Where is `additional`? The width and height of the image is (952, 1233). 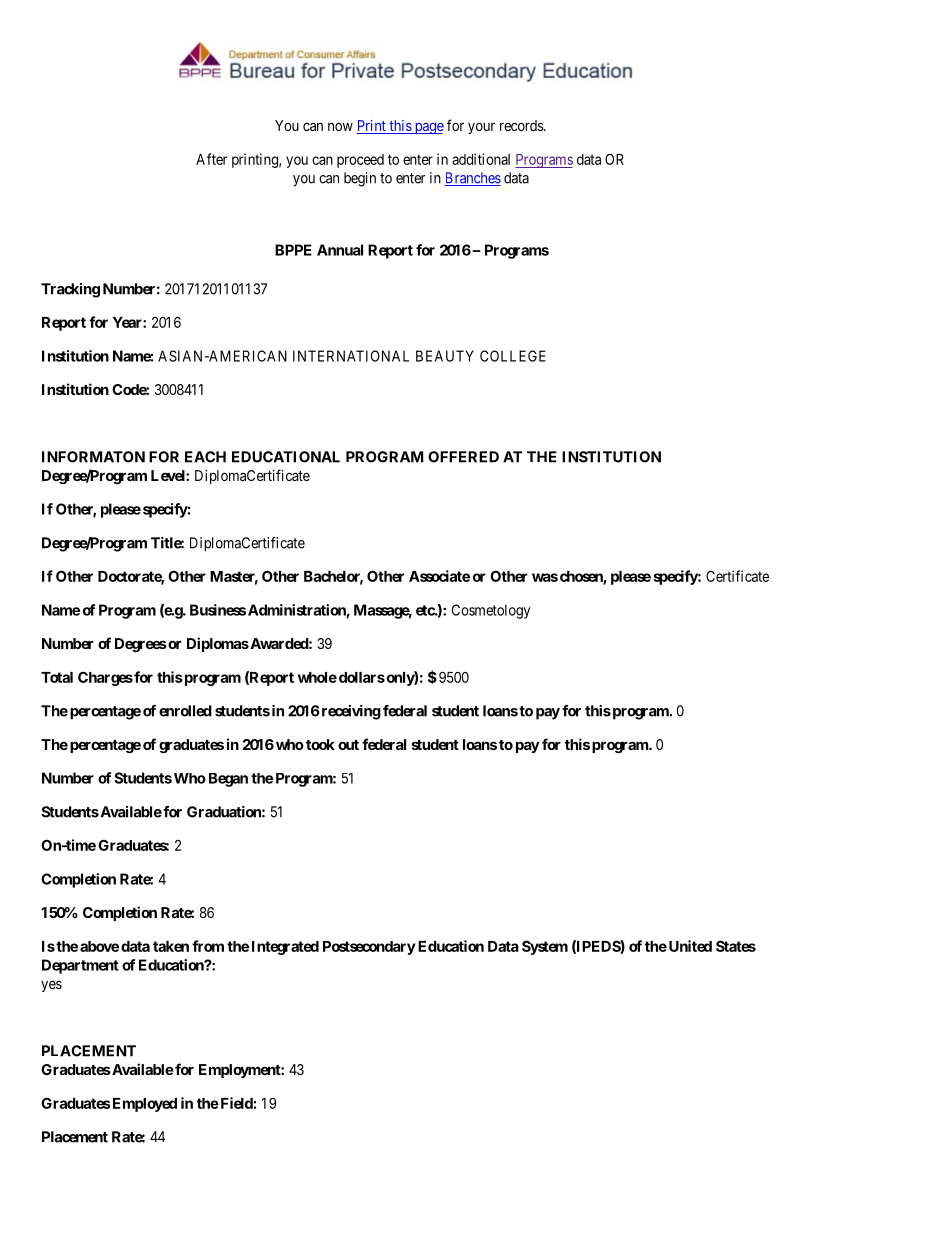 additional is located at coordinates (481, 159).
